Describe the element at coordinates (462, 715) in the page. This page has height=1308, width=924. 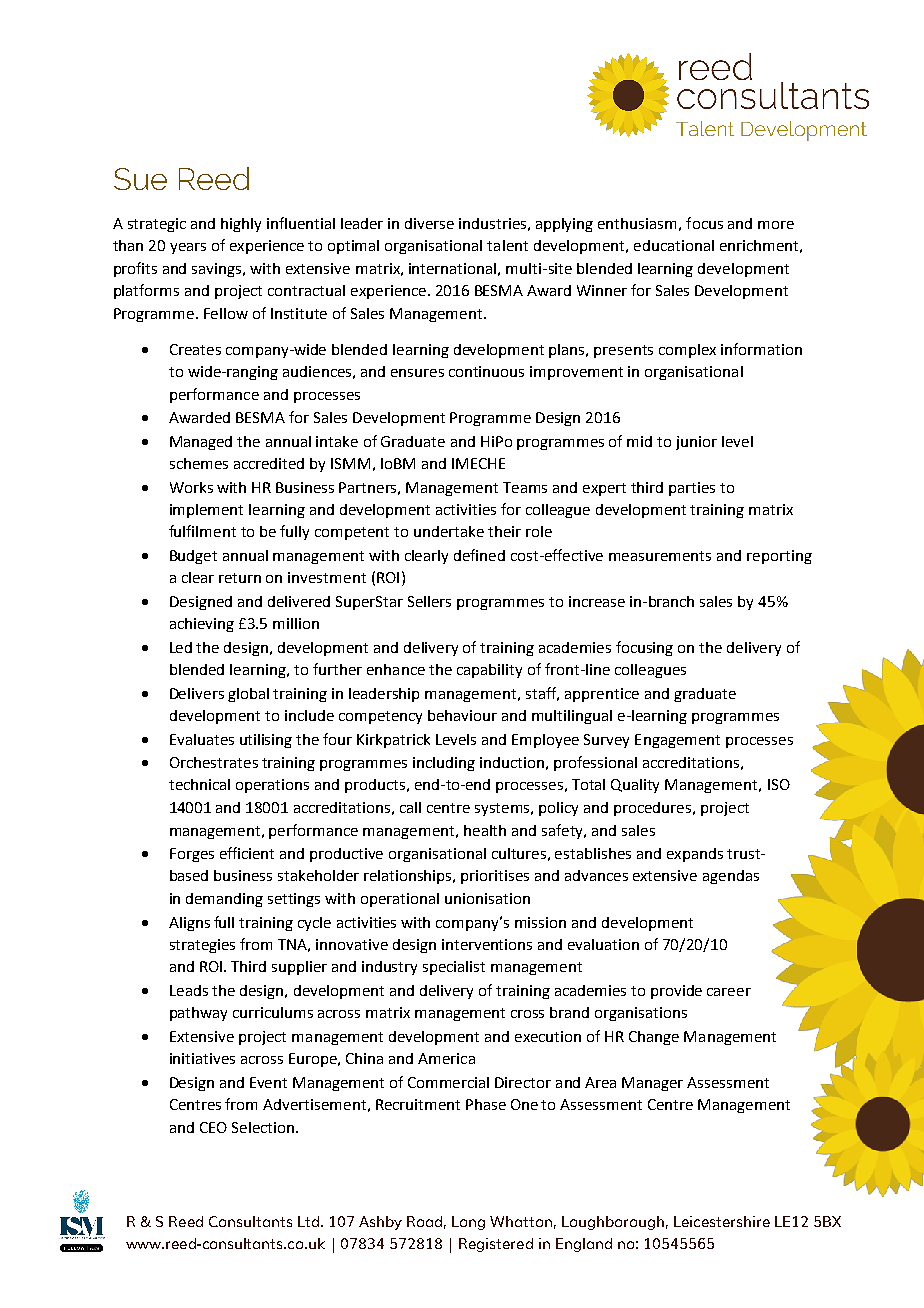
I see `behaviour` at that location.
